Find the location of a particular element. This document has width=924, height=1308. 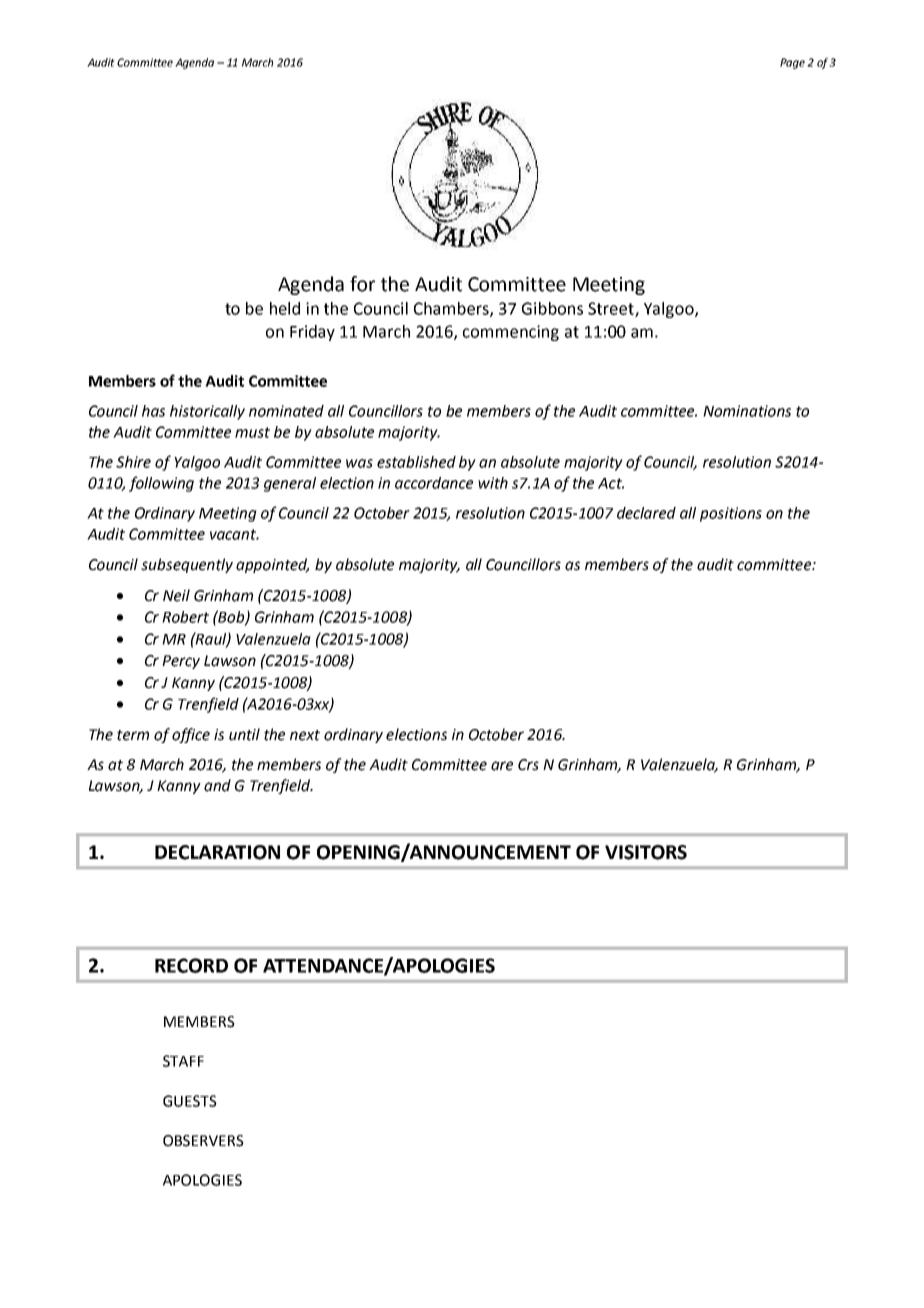

held is located at coordinates (285, 308).
